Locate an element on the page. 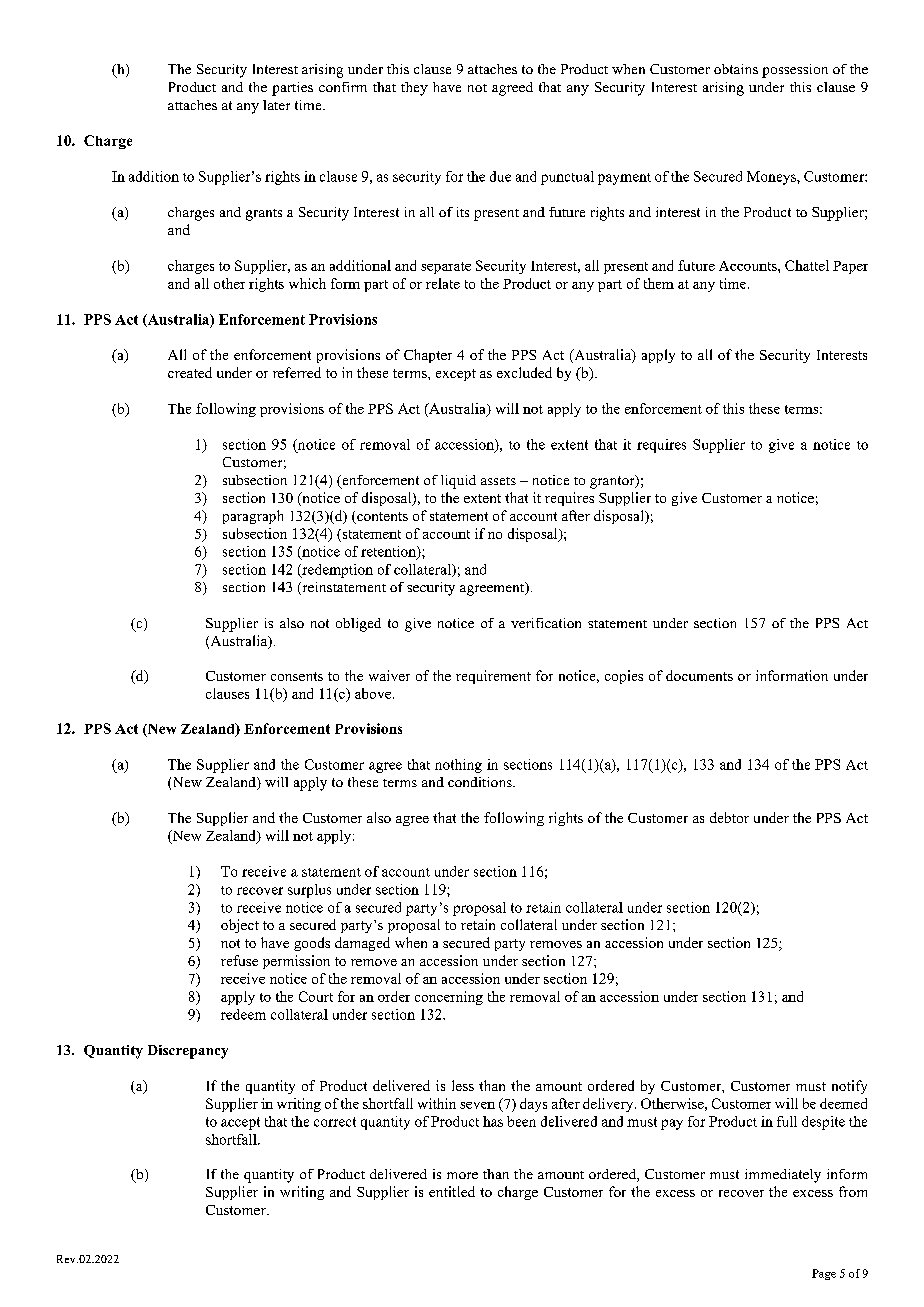 The image size is (924, 1307). due is located at coordinates (500, 176).
